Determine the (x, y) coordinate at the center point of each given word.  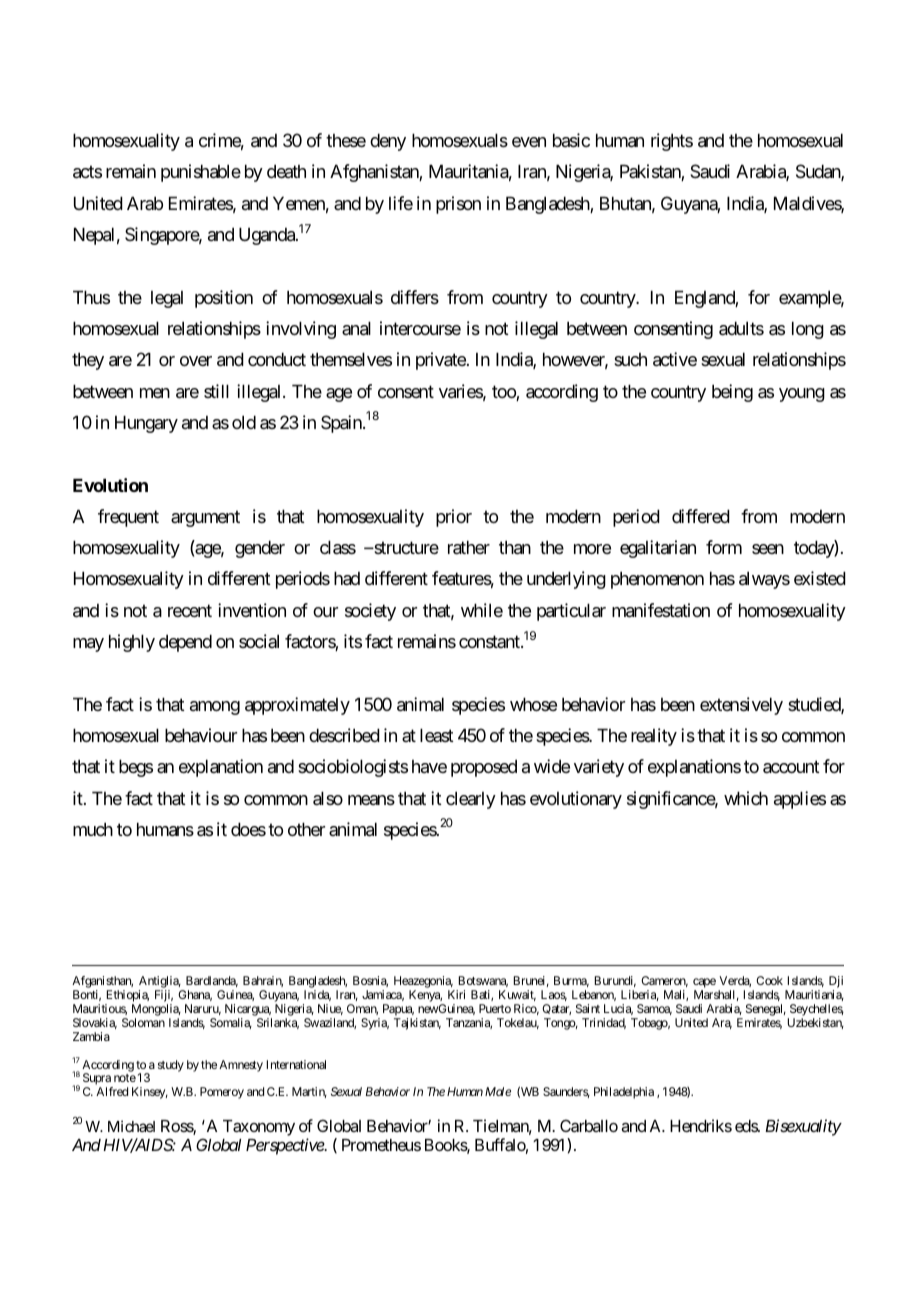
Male (498, 1091)
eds (747, 1126)
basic (571, 140)
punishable (201, 173)
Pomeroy (222, 1093)
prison (458, 205)
